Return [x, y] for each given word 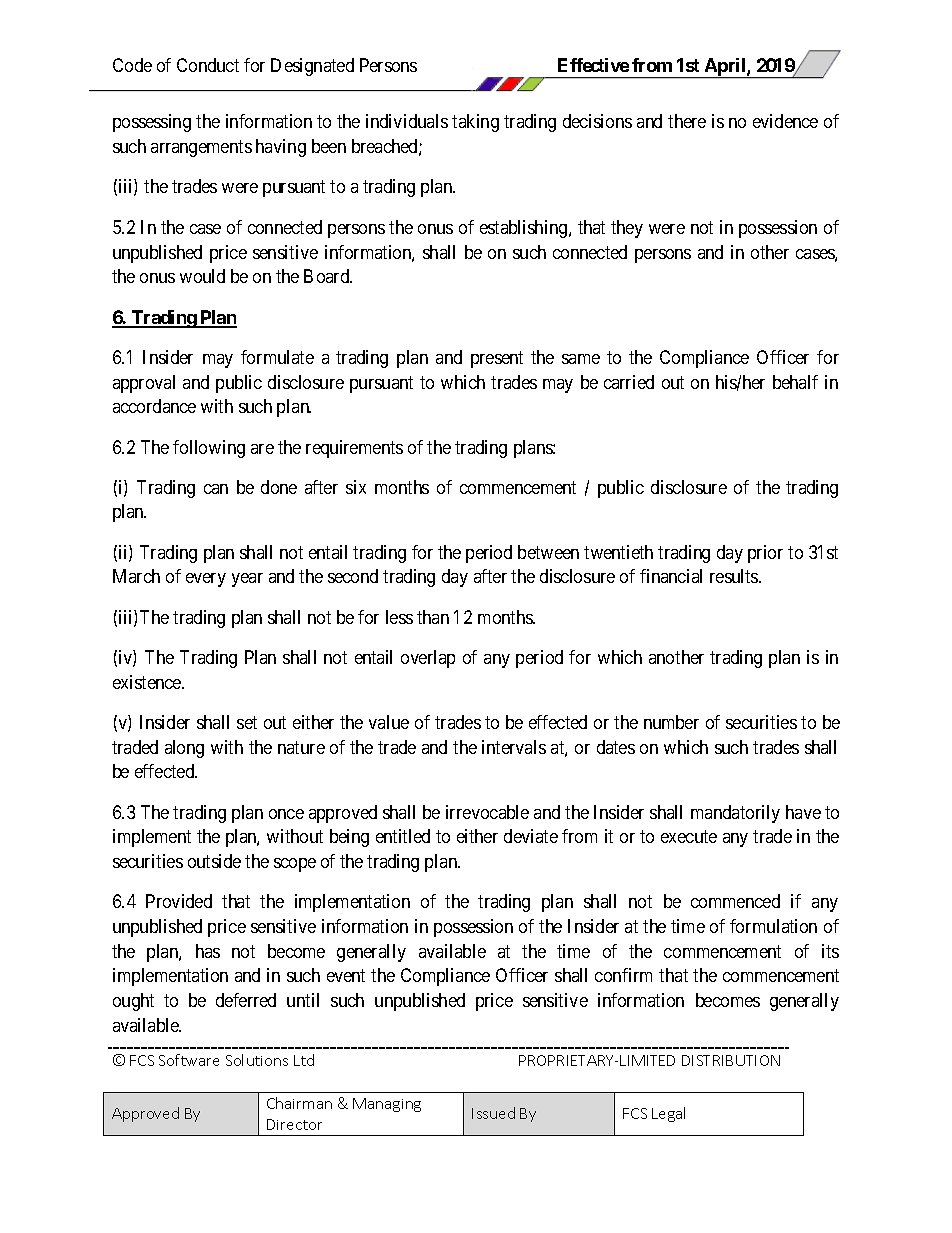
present [497, 359]
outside [214, 861]
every [206, 580]
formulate [277, 357]
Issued [493, 1113]
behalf [795, 382]
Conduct [208, 65]
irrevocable [487, 812]
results [735, 576]
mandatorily [735, 814]
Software [189, 1060]
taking [475, 123]
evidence [785, 121]
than [433, 617]
